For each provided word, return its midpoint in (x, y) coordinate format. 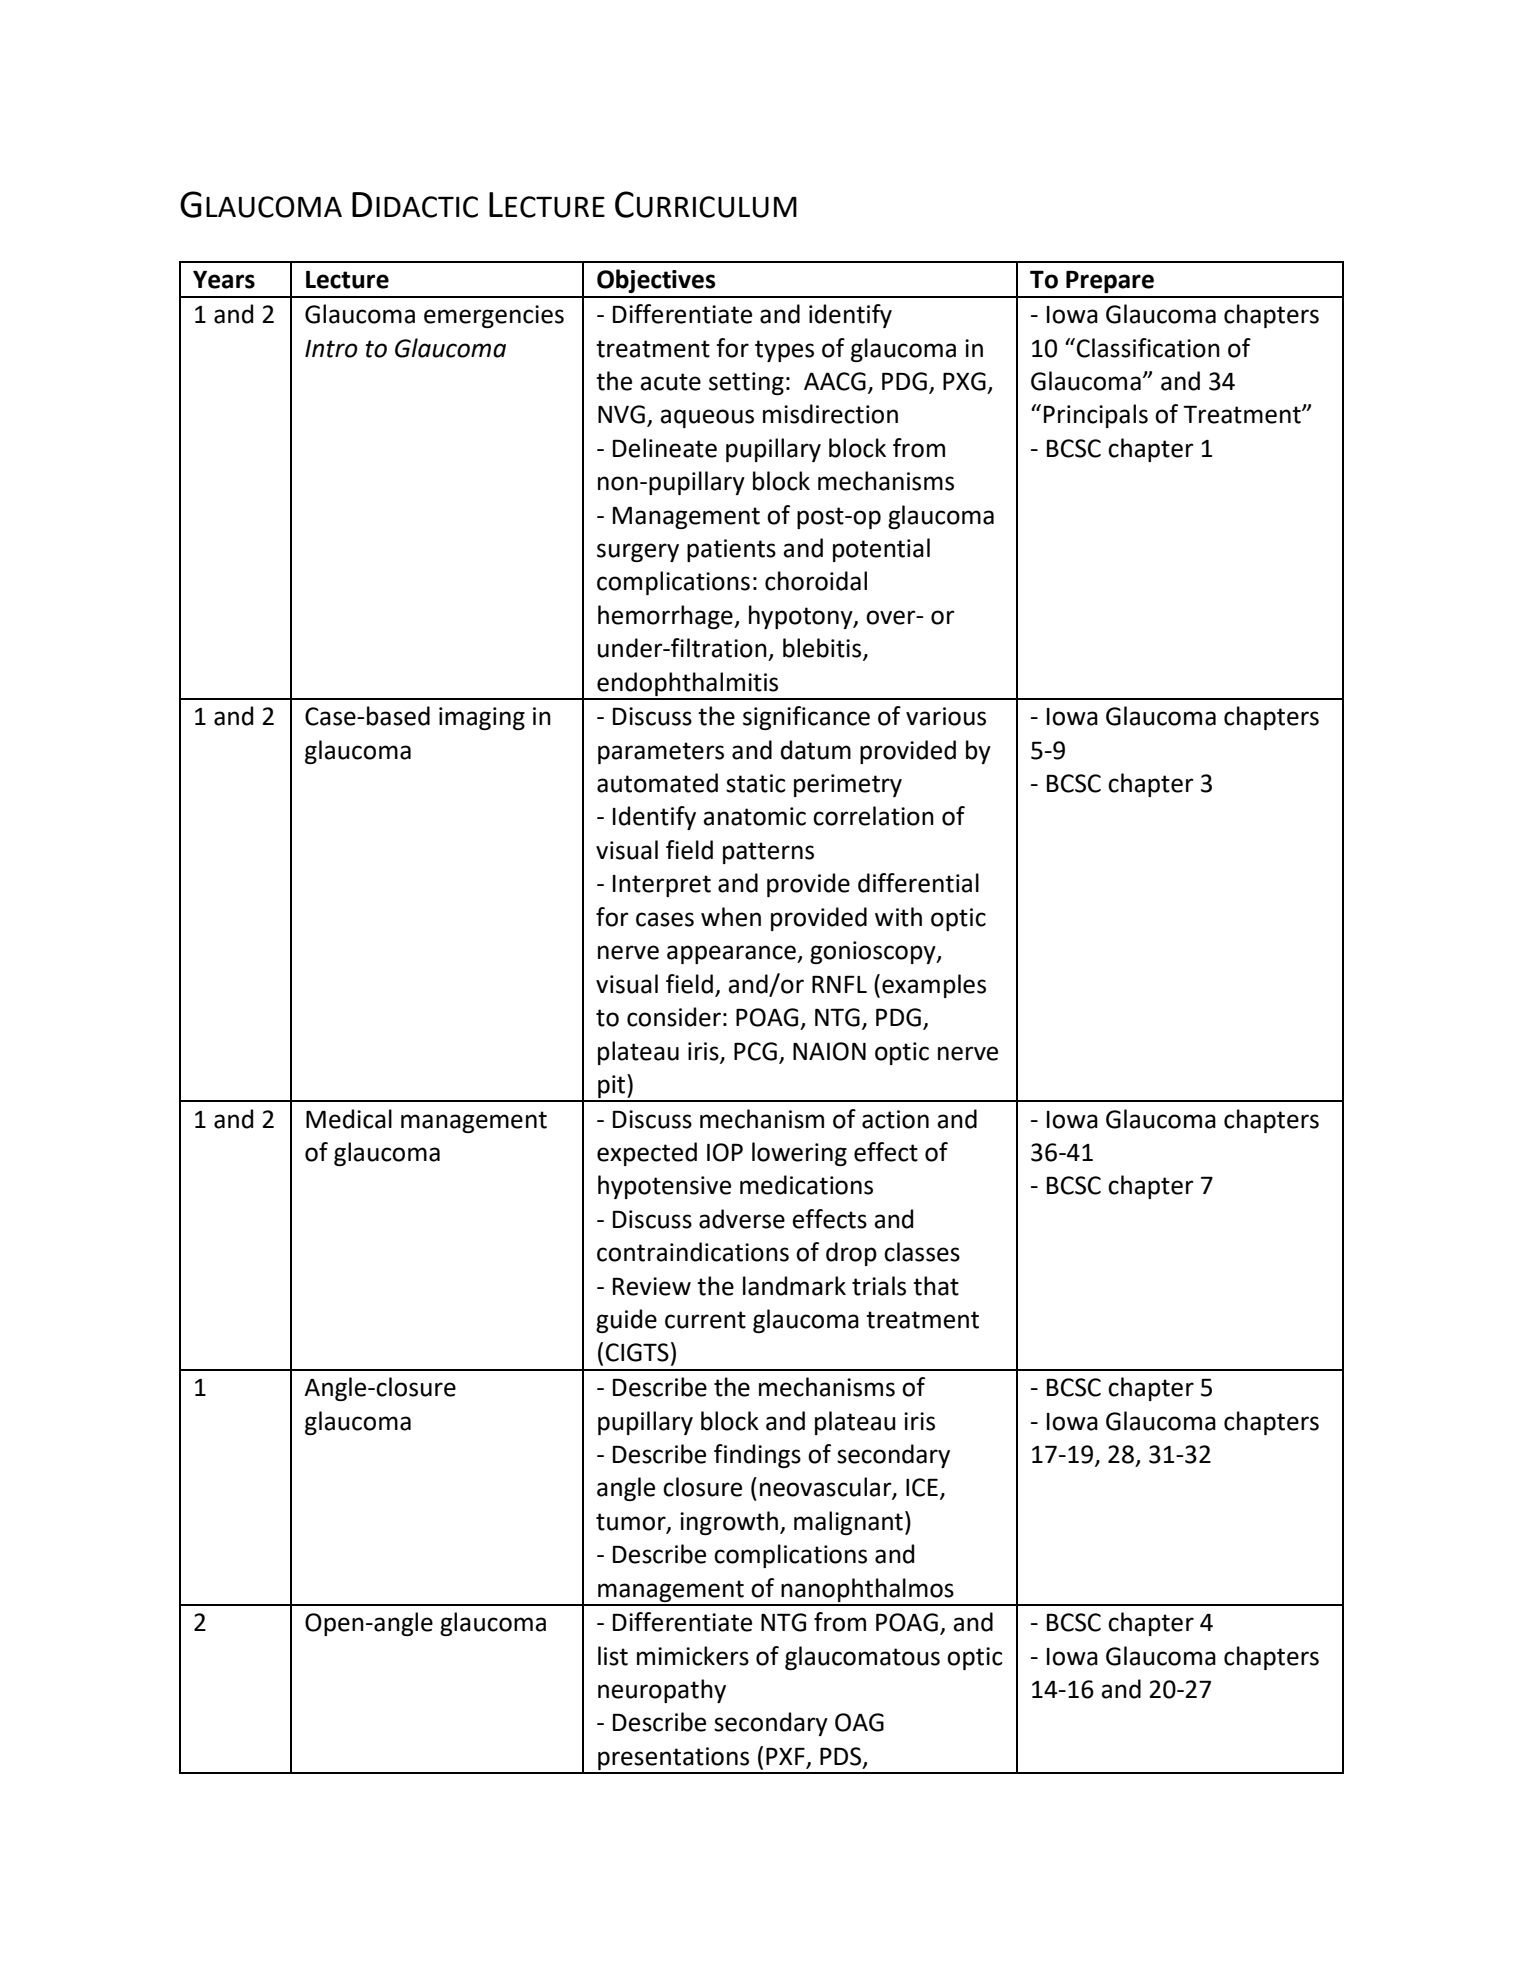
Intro (331, 349)
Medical (349, 1119)
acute (670, 382)
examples (934, 986)
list (613, 1656)
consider (674, 1017)
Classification (1148, 348)
